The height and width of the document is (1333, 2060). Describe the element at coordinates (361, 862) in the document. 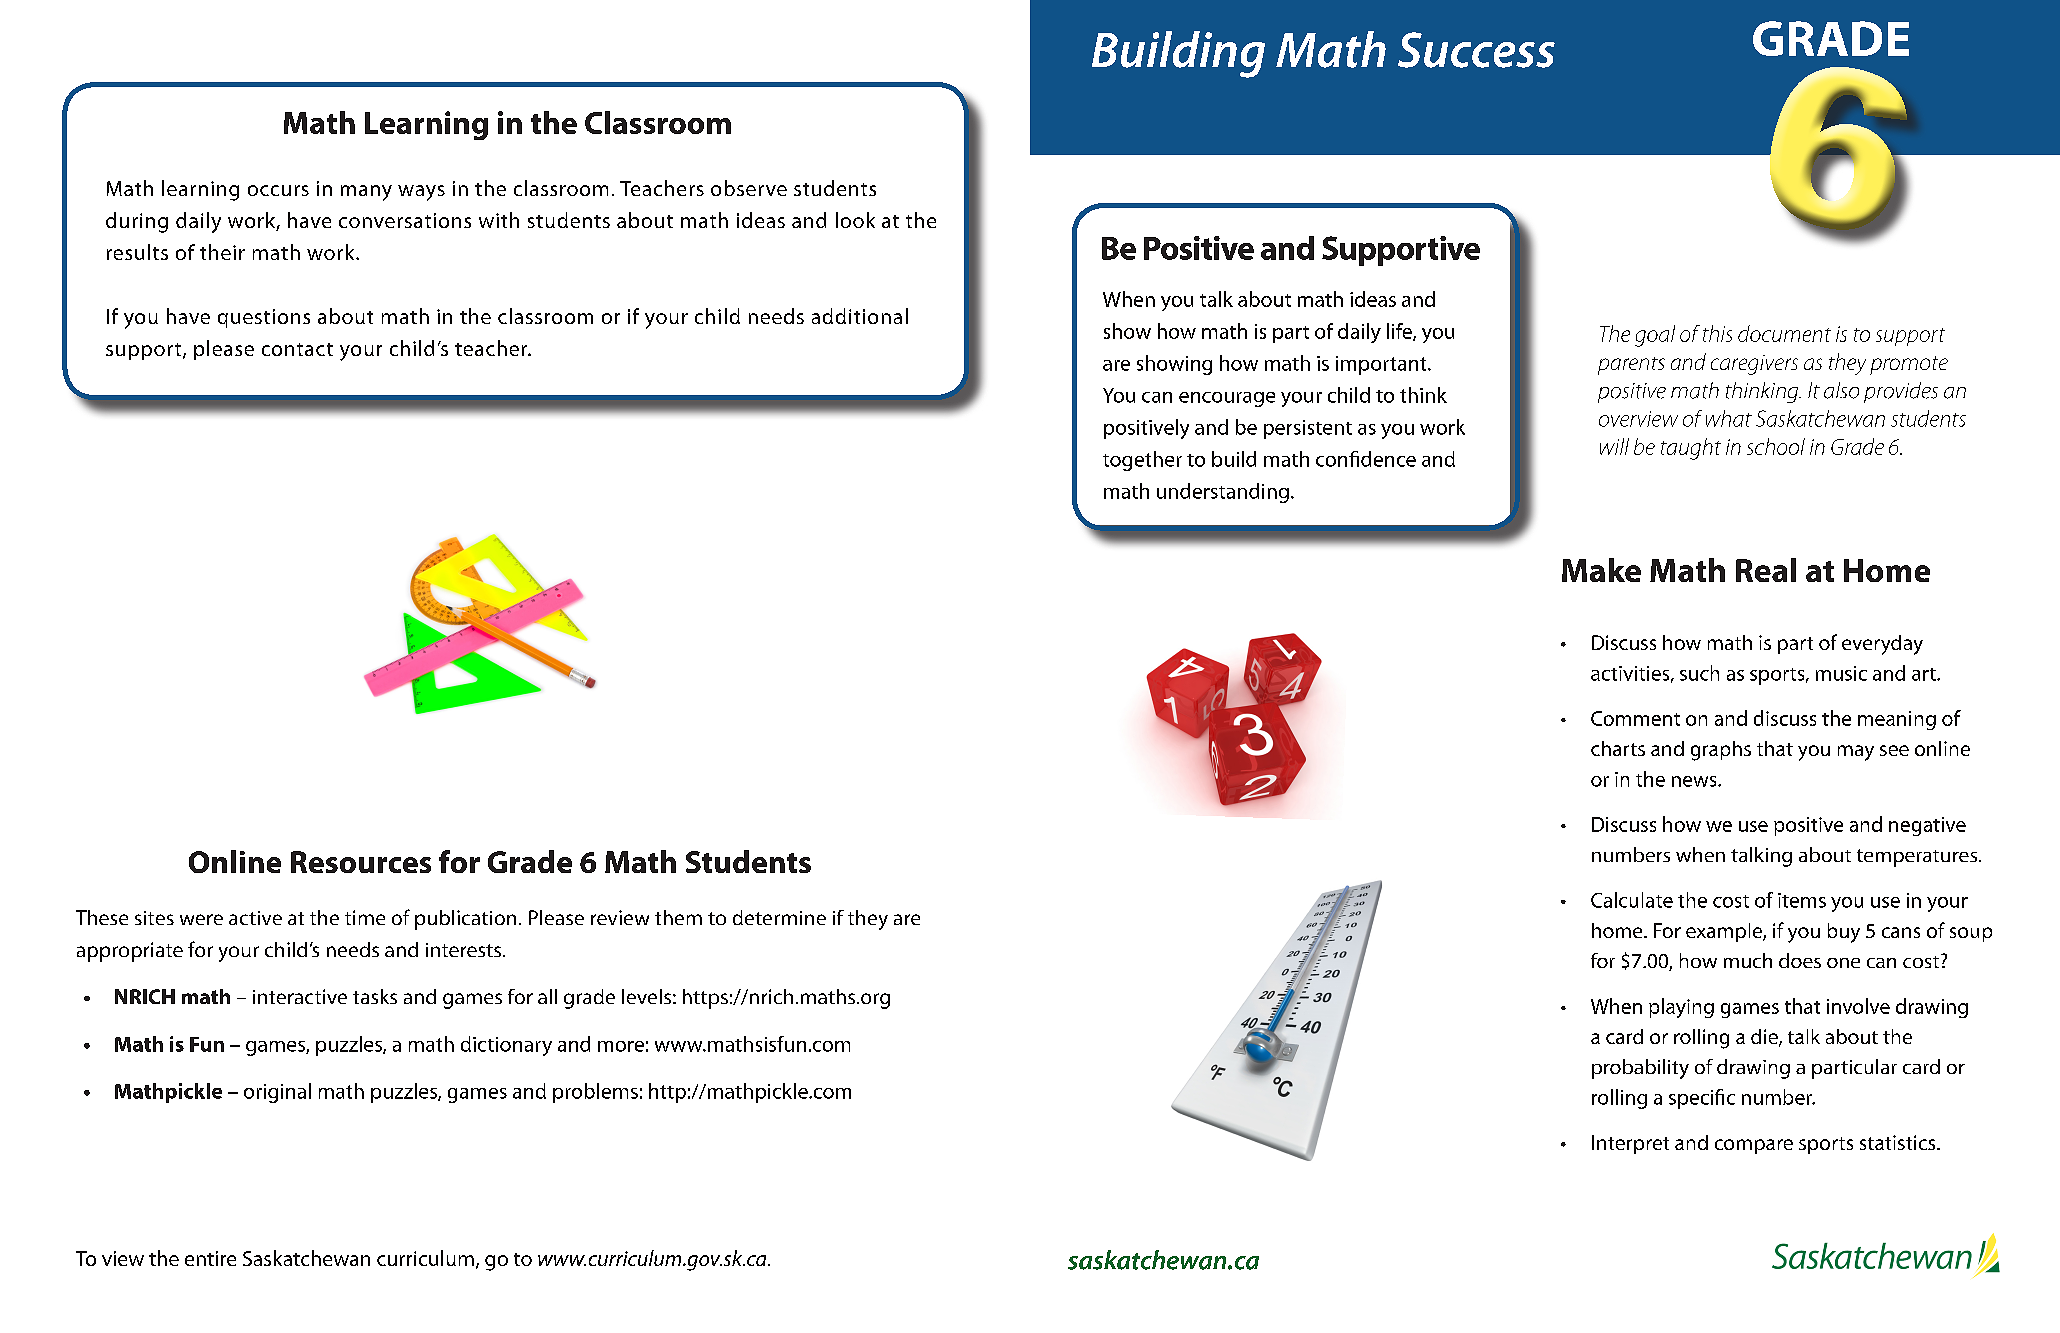

I see `Resources` at that location.
